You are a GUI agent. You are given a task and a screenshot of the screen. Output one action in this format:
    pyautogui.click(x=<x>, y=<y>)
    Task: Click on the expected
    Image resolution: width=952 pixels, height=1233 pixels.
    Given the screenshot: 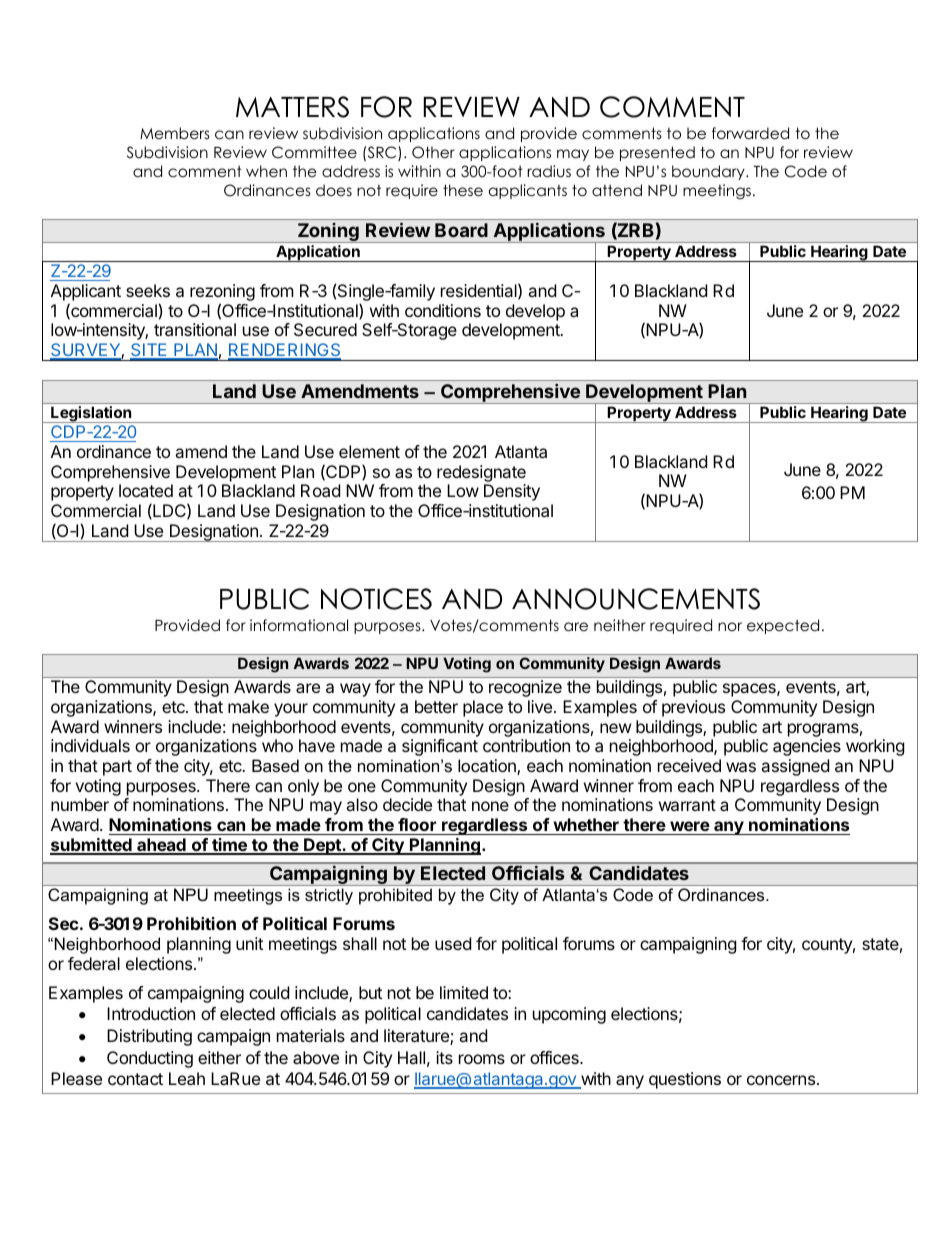 What is the action you would take?
    pyautogui.click(x=783, y=626)
